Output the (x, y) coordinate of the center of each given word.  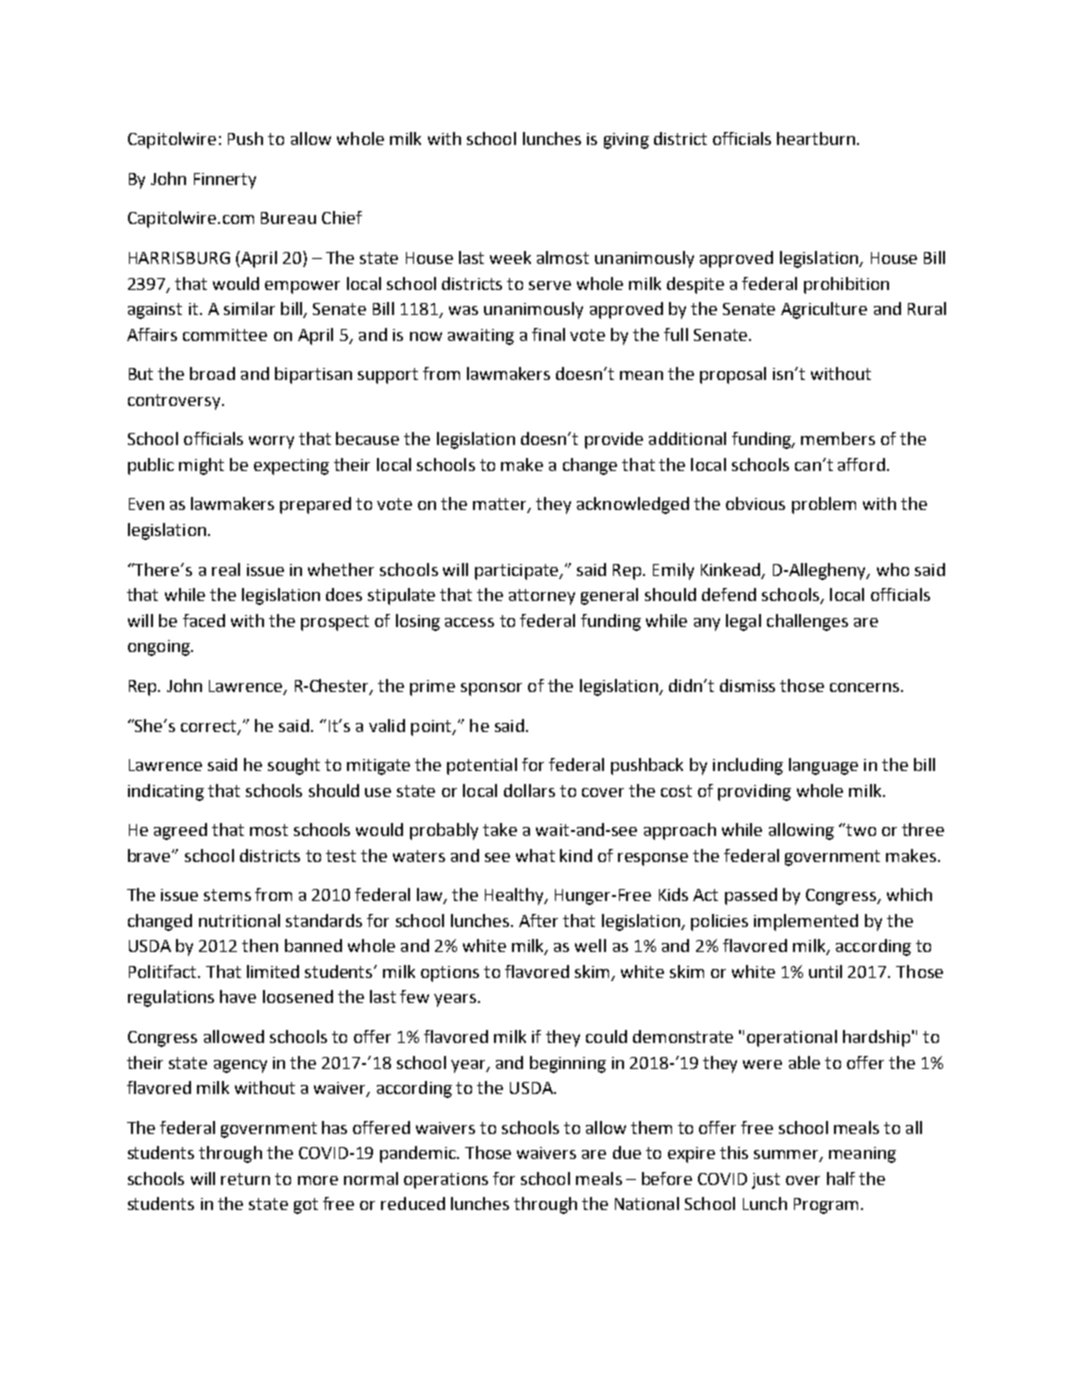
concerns (866, 687)
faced (204, 620)
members (838, 438)
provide (614, 440)
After (538, 920)
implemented (806, 922)
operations (446, 1181)
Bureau (288, 218)
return (245, 1179)
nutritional (239, 920)
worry (271, 442)
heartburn (816, 138)
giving (626, 141)
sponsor (491, 689)
